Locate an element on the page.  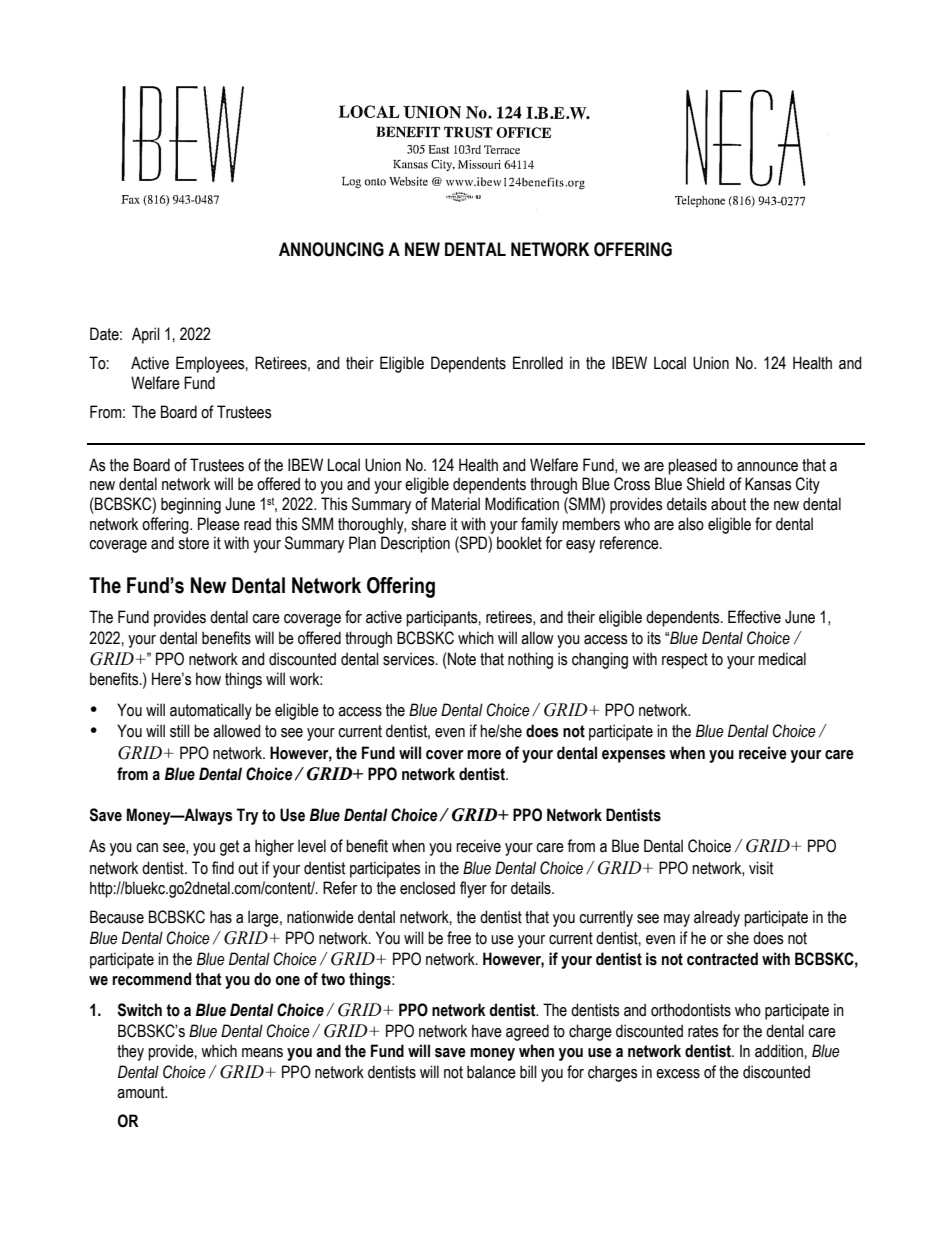
store is located at coordinates (193, 543).
